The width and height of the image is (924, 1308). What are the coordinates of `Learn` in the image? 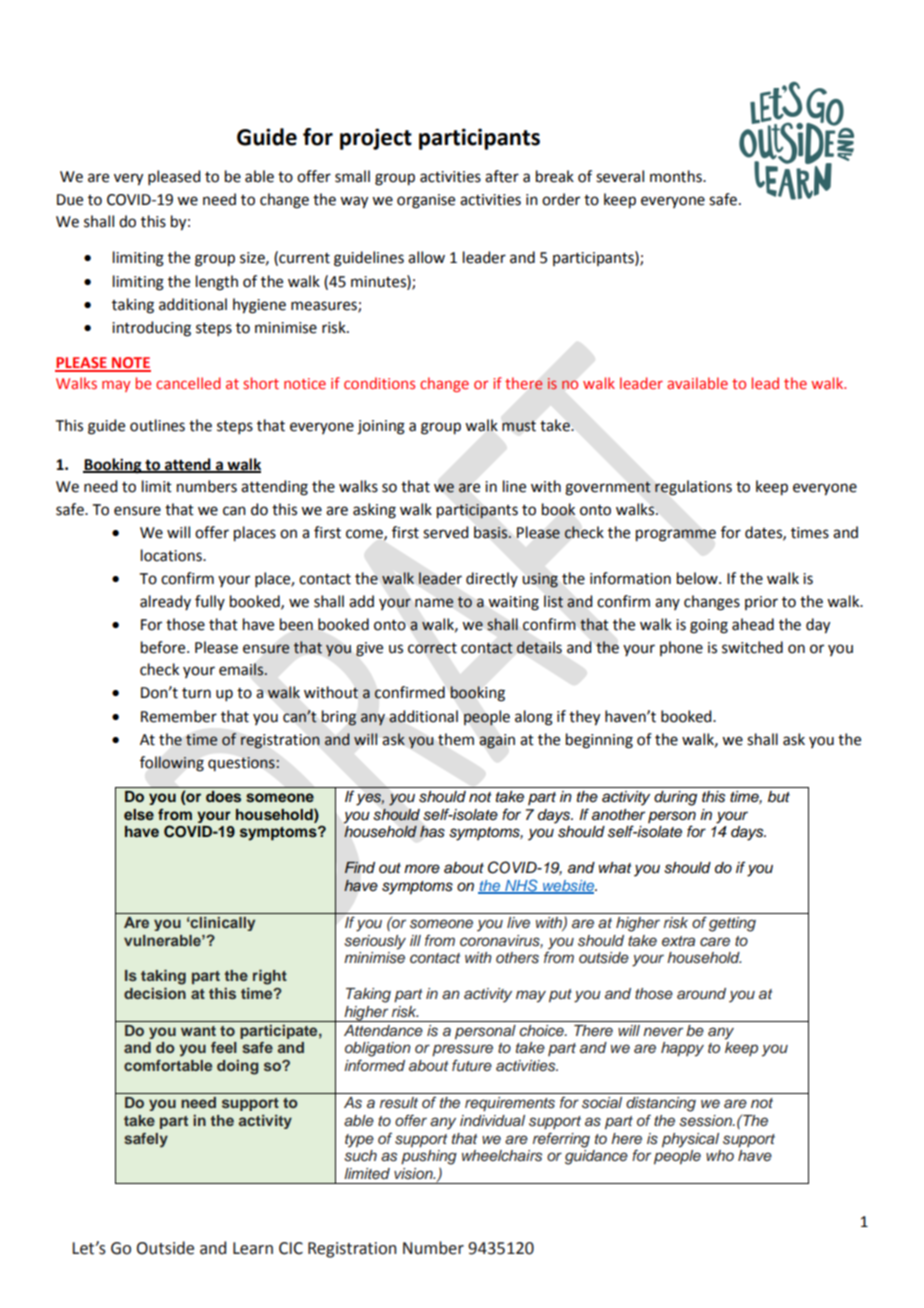 It's located at (253, 1248).
